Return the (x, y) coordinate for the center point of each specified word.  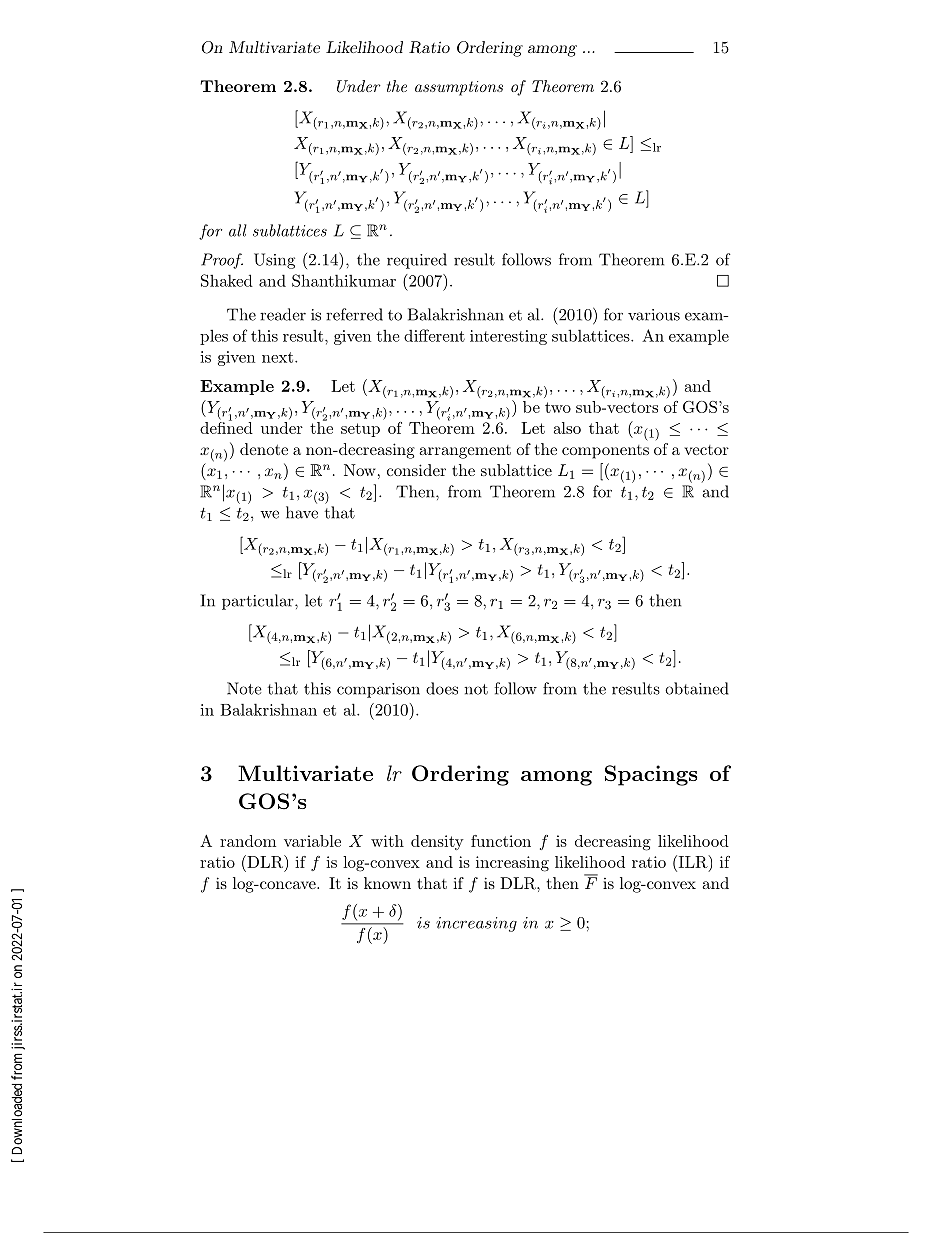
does (442, 688)
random (248, 841)
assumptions (459, 88)
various (654, 315)
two (558, 407)
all (238, 230)
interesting (508, 337)
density (437, 842)
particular (259, 602)
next (279, 357)
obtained (697, 688)
